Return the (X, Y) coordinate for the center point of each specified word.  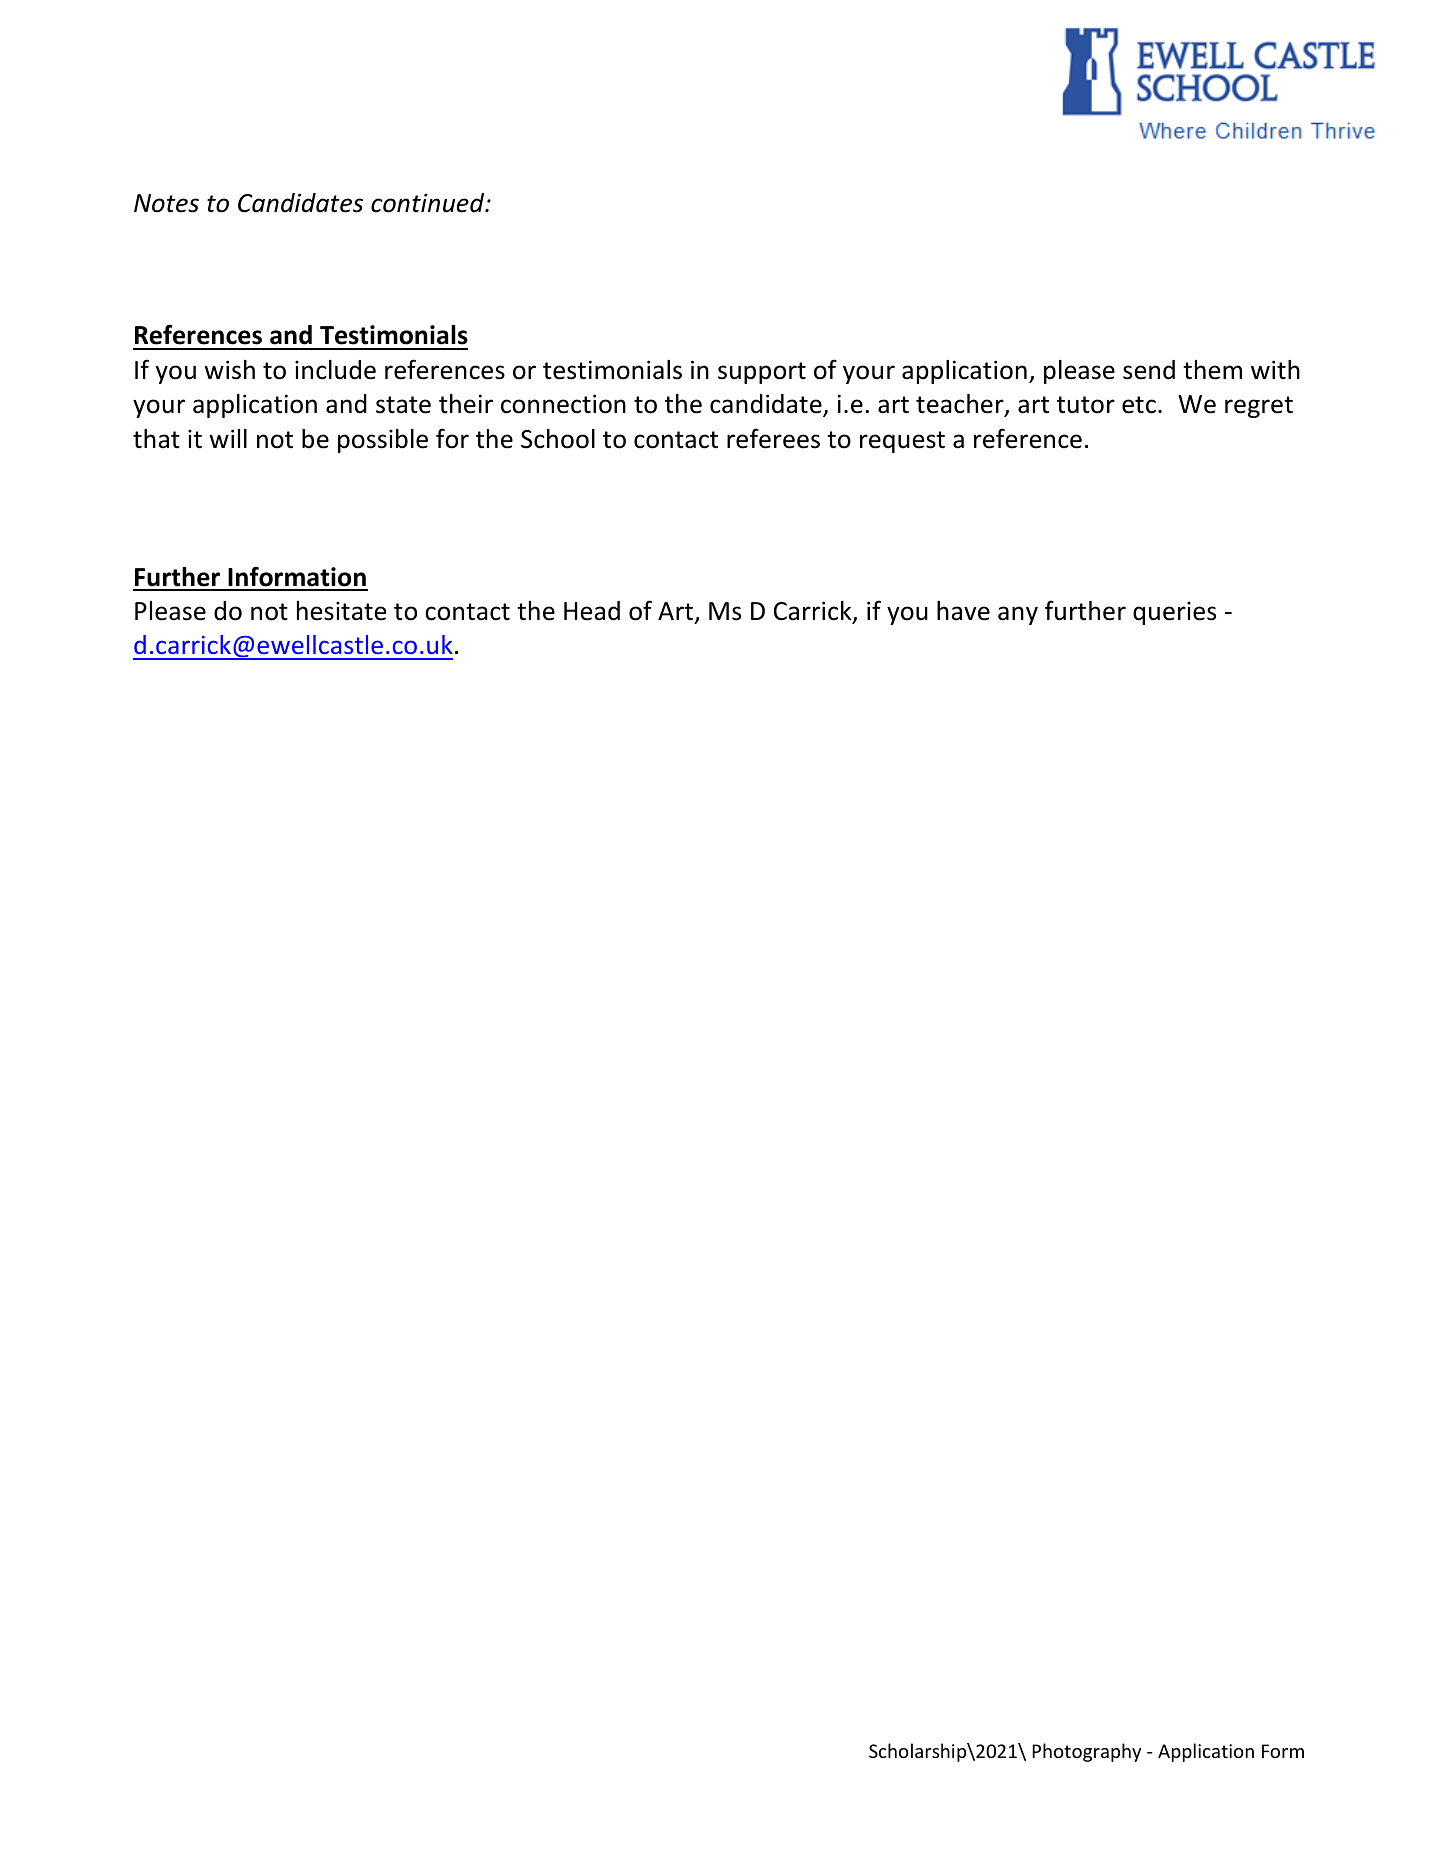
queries (1174, 613)
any (1018, 615)
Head (592, 611)
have (963, 611)
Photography (1086, 1752)
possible (383, 441)
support (762, 373)
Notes (166, 203)
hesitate (341, 611)
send (1149, 370)
